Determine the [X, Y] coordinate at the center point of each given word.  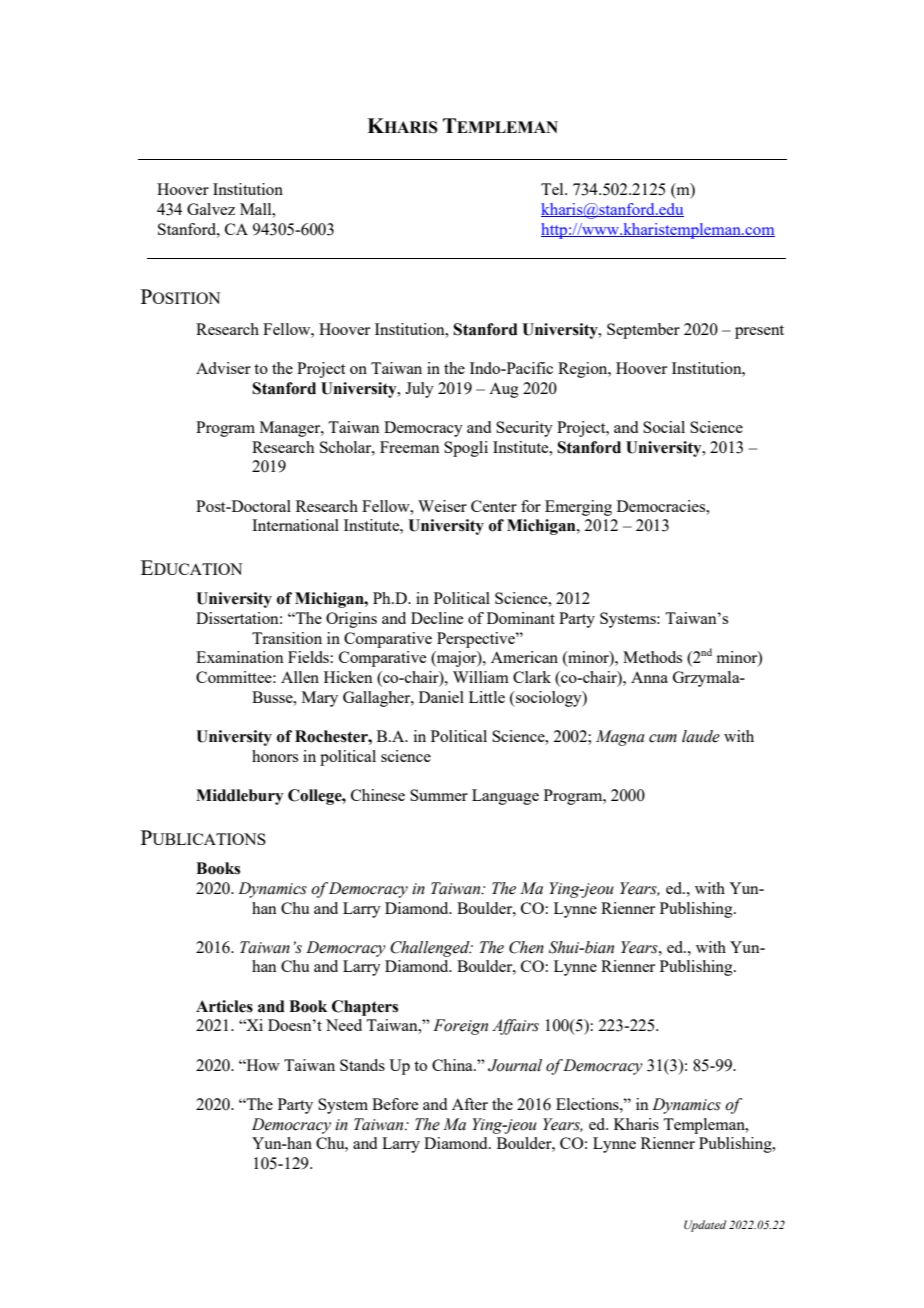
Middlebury [239, 797]
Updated [705, 1226]
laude [701, 736]
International [295, 525]
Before [395, 1104]
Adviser [223, 368]
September [643, 331]
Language [505, 797]
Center [494, 506]
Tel [553, 189]
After [470, 1104]
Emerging [578, 508]
